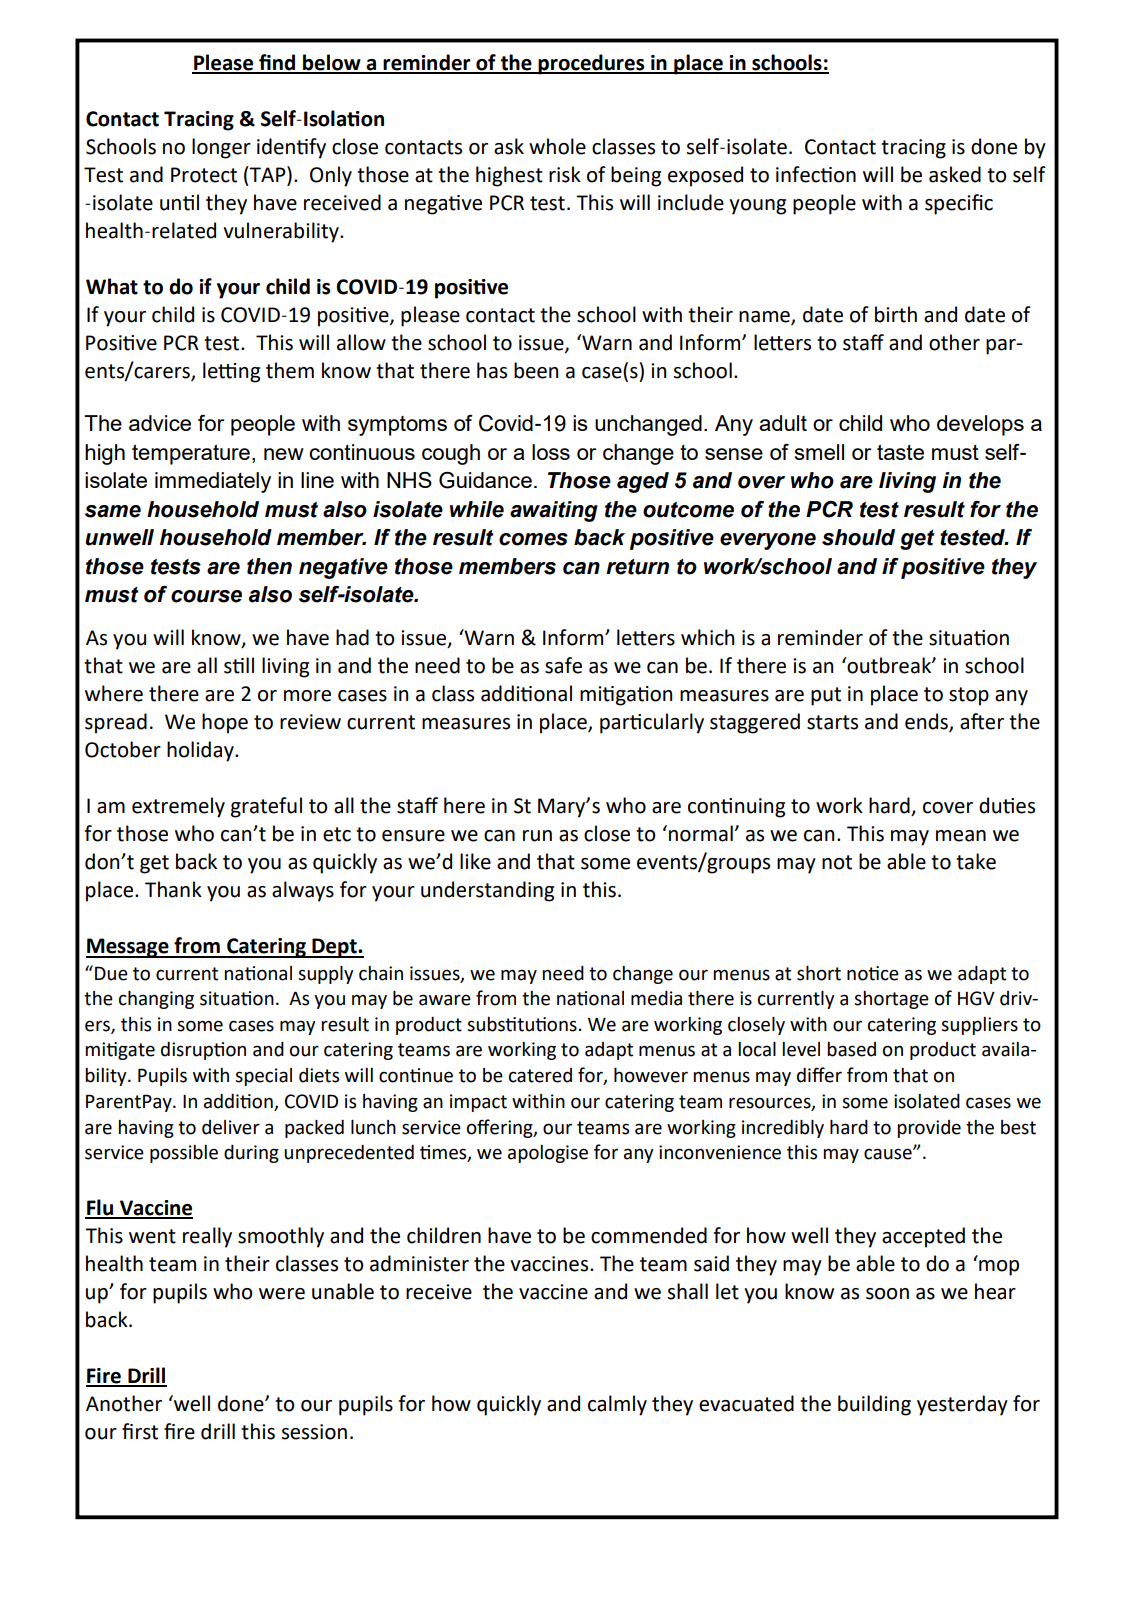 The height and width of the image is (1610, 1138). What do you see at coordinates (557, 146) in the image?
I see `whole` at bounding box center [557, 146].
